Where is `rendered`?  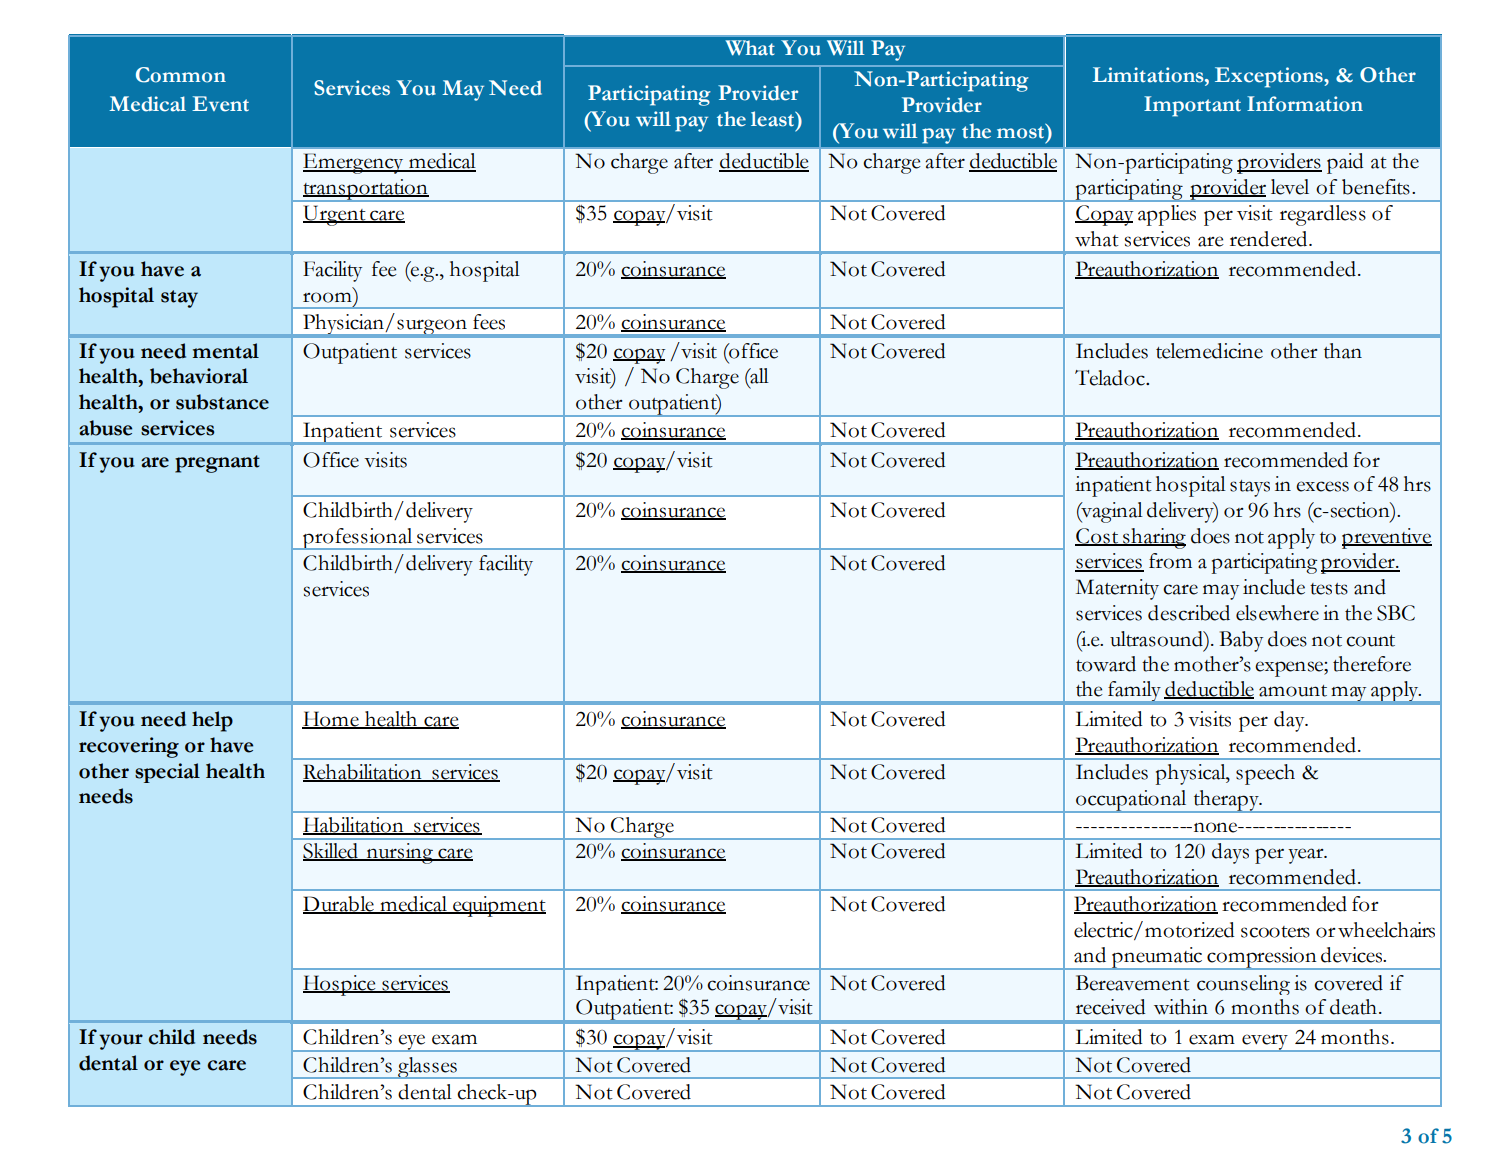 rendered is located at coordinates (1270, 239).
